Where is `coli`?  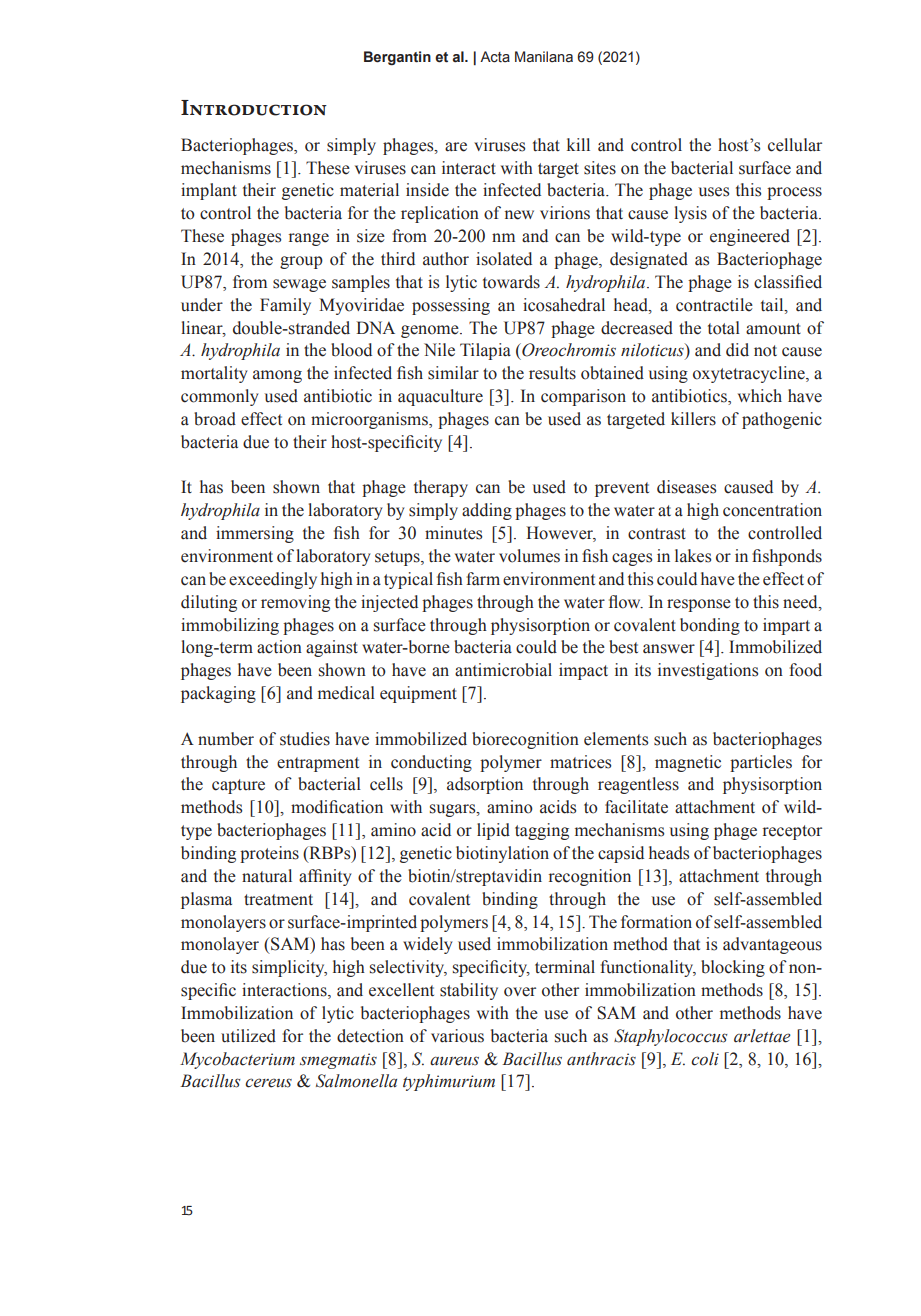
coli is located at coordinates (705, 1059).
